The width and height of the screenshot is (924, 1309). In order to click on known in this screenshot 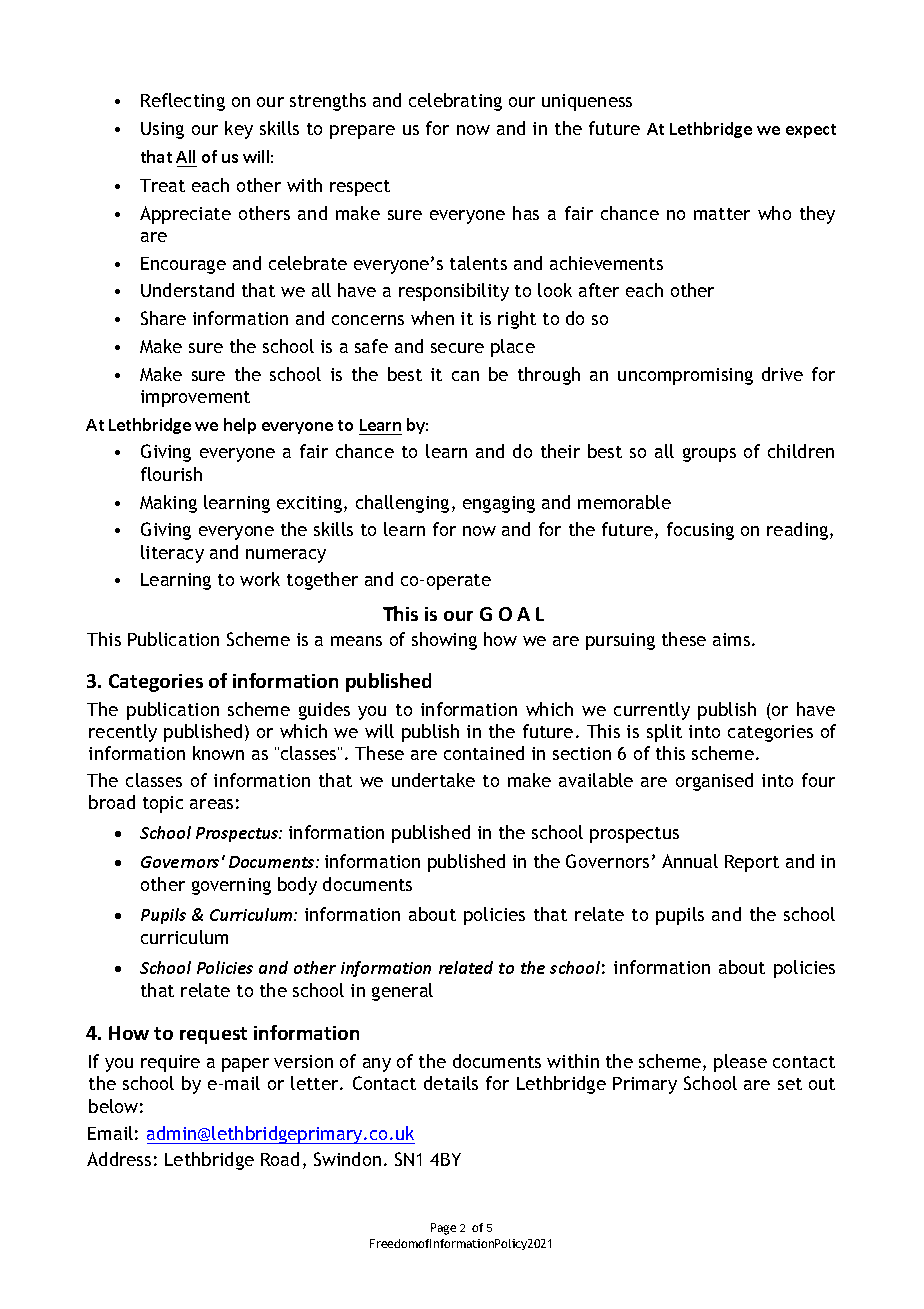, I will do `click(218, 753)`.
